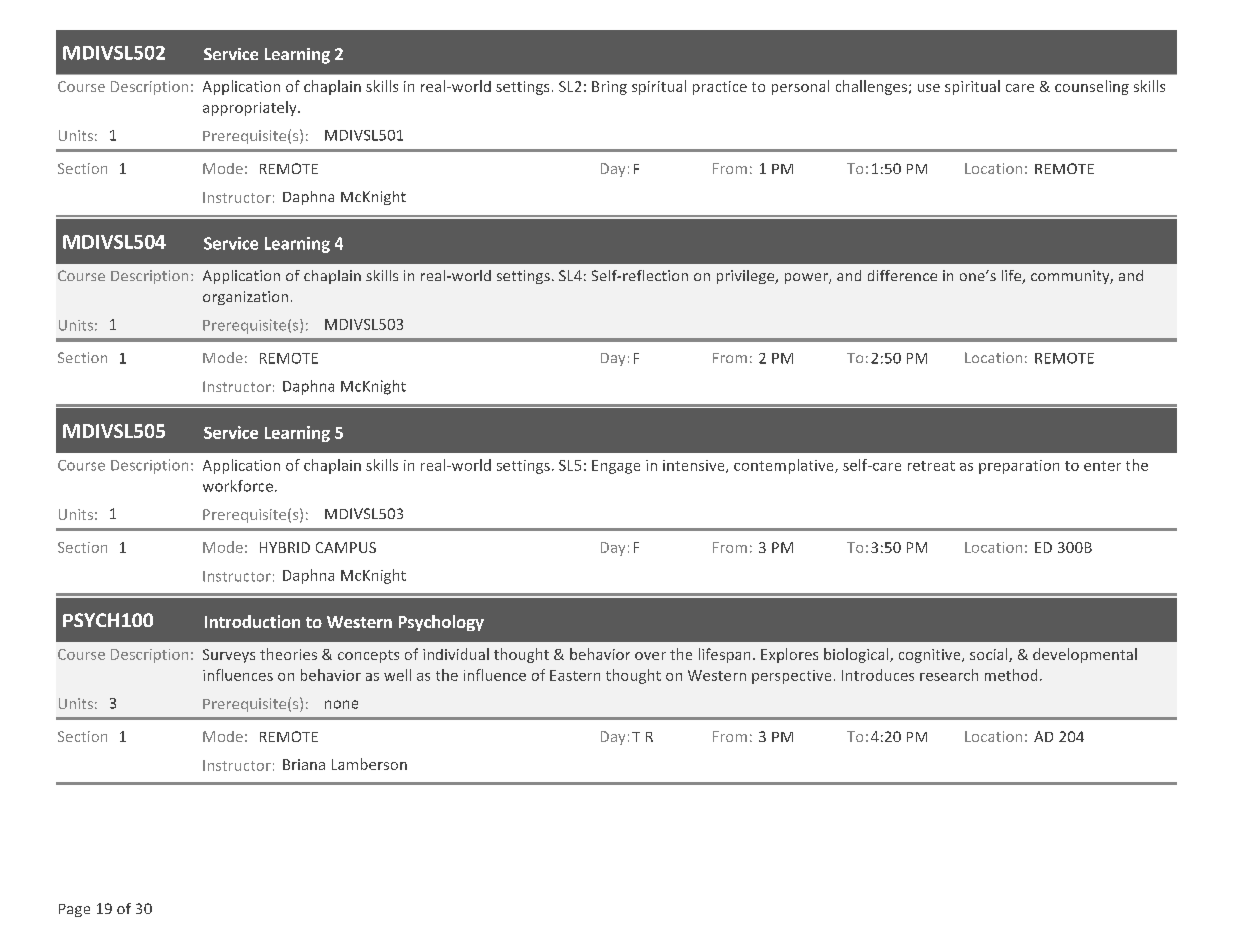 This screenshot has height=952, width=1233. Describe the element at coordinates (251, 108) in the screenshot. I see `appropriately` at that location.
